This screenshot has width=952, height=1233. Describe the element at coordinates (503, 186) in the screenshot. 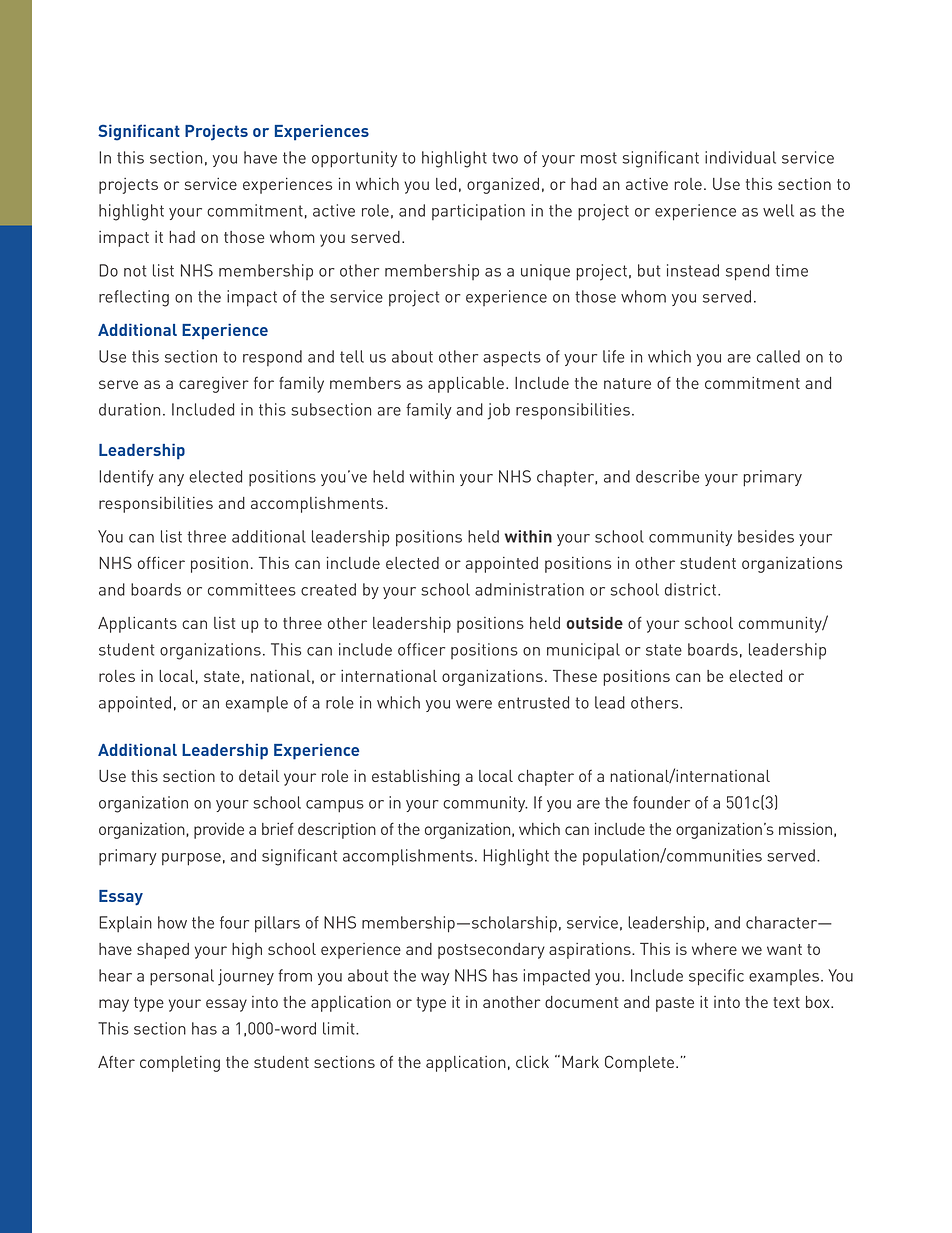

I see `organized` at that location.
